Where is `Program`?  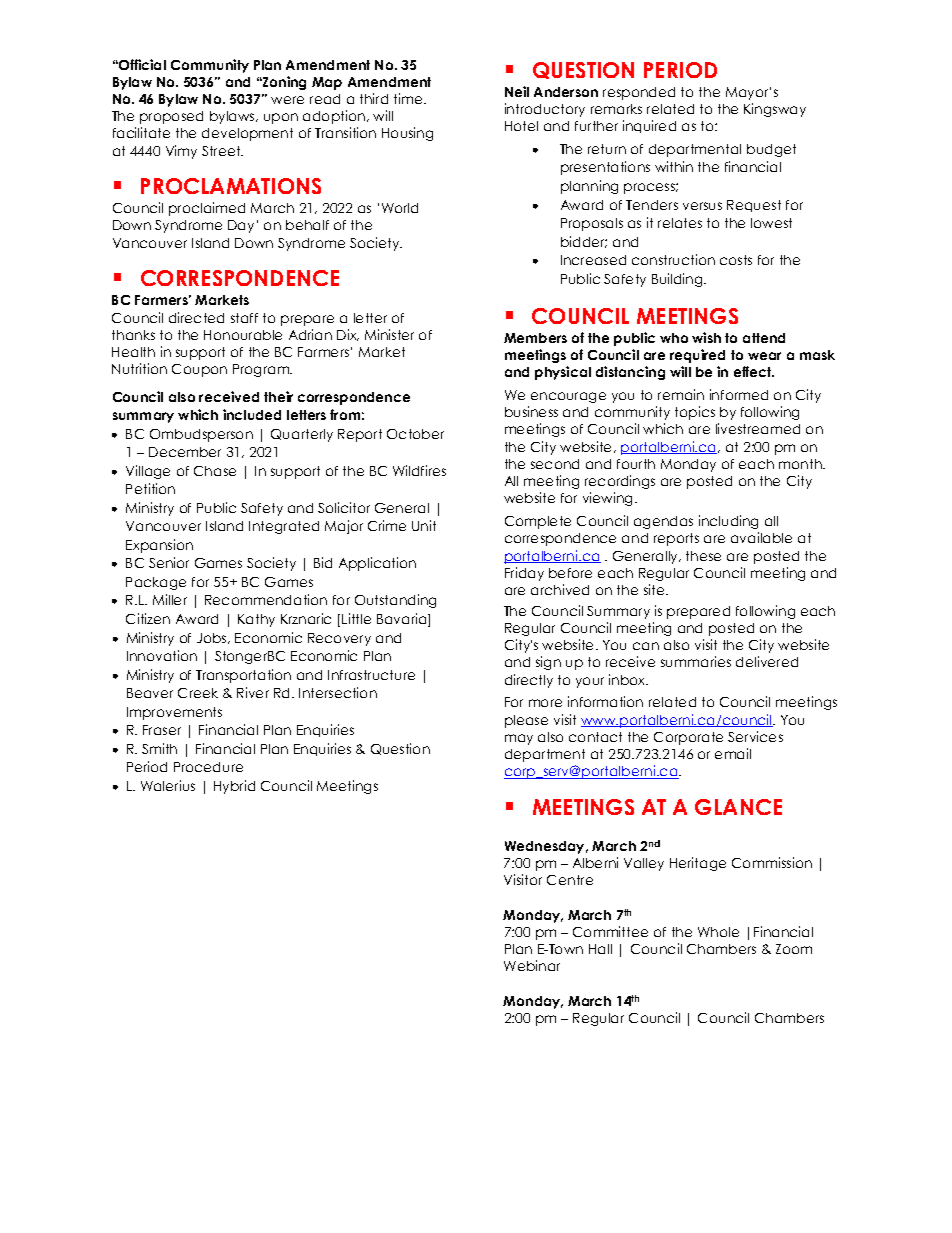 Program is located at coordinates (262, 370).
